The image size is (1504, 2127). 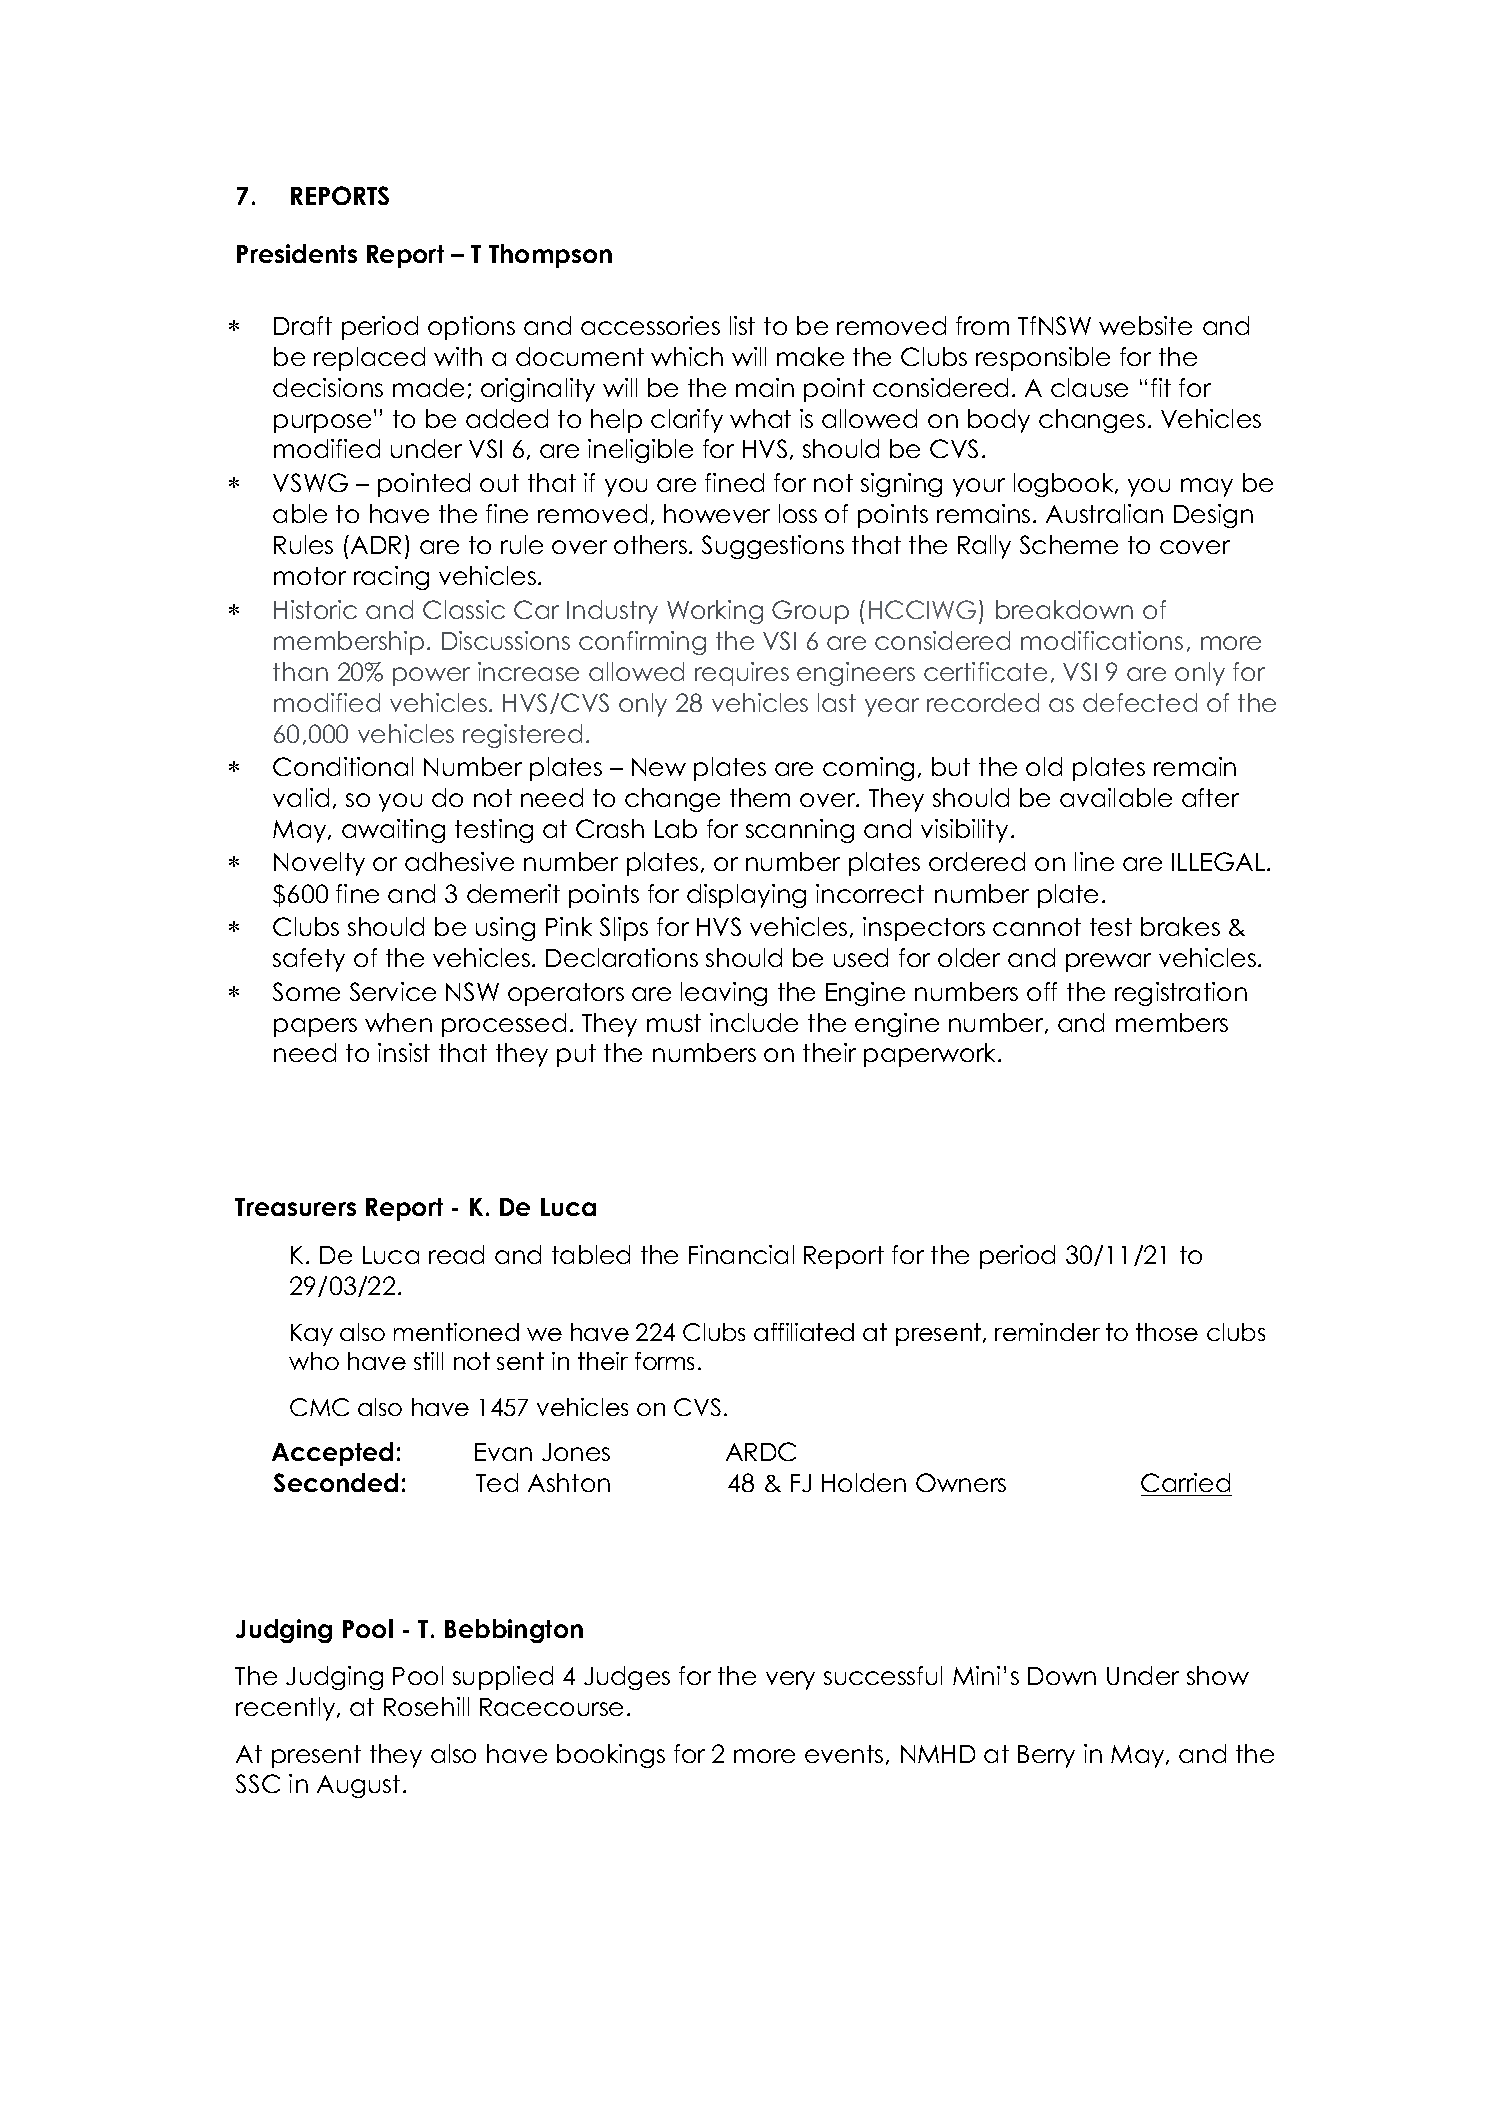 What do you see at coordinates (398, 1022) in the document?
I see `when` at bounding box center [398, 1022].
